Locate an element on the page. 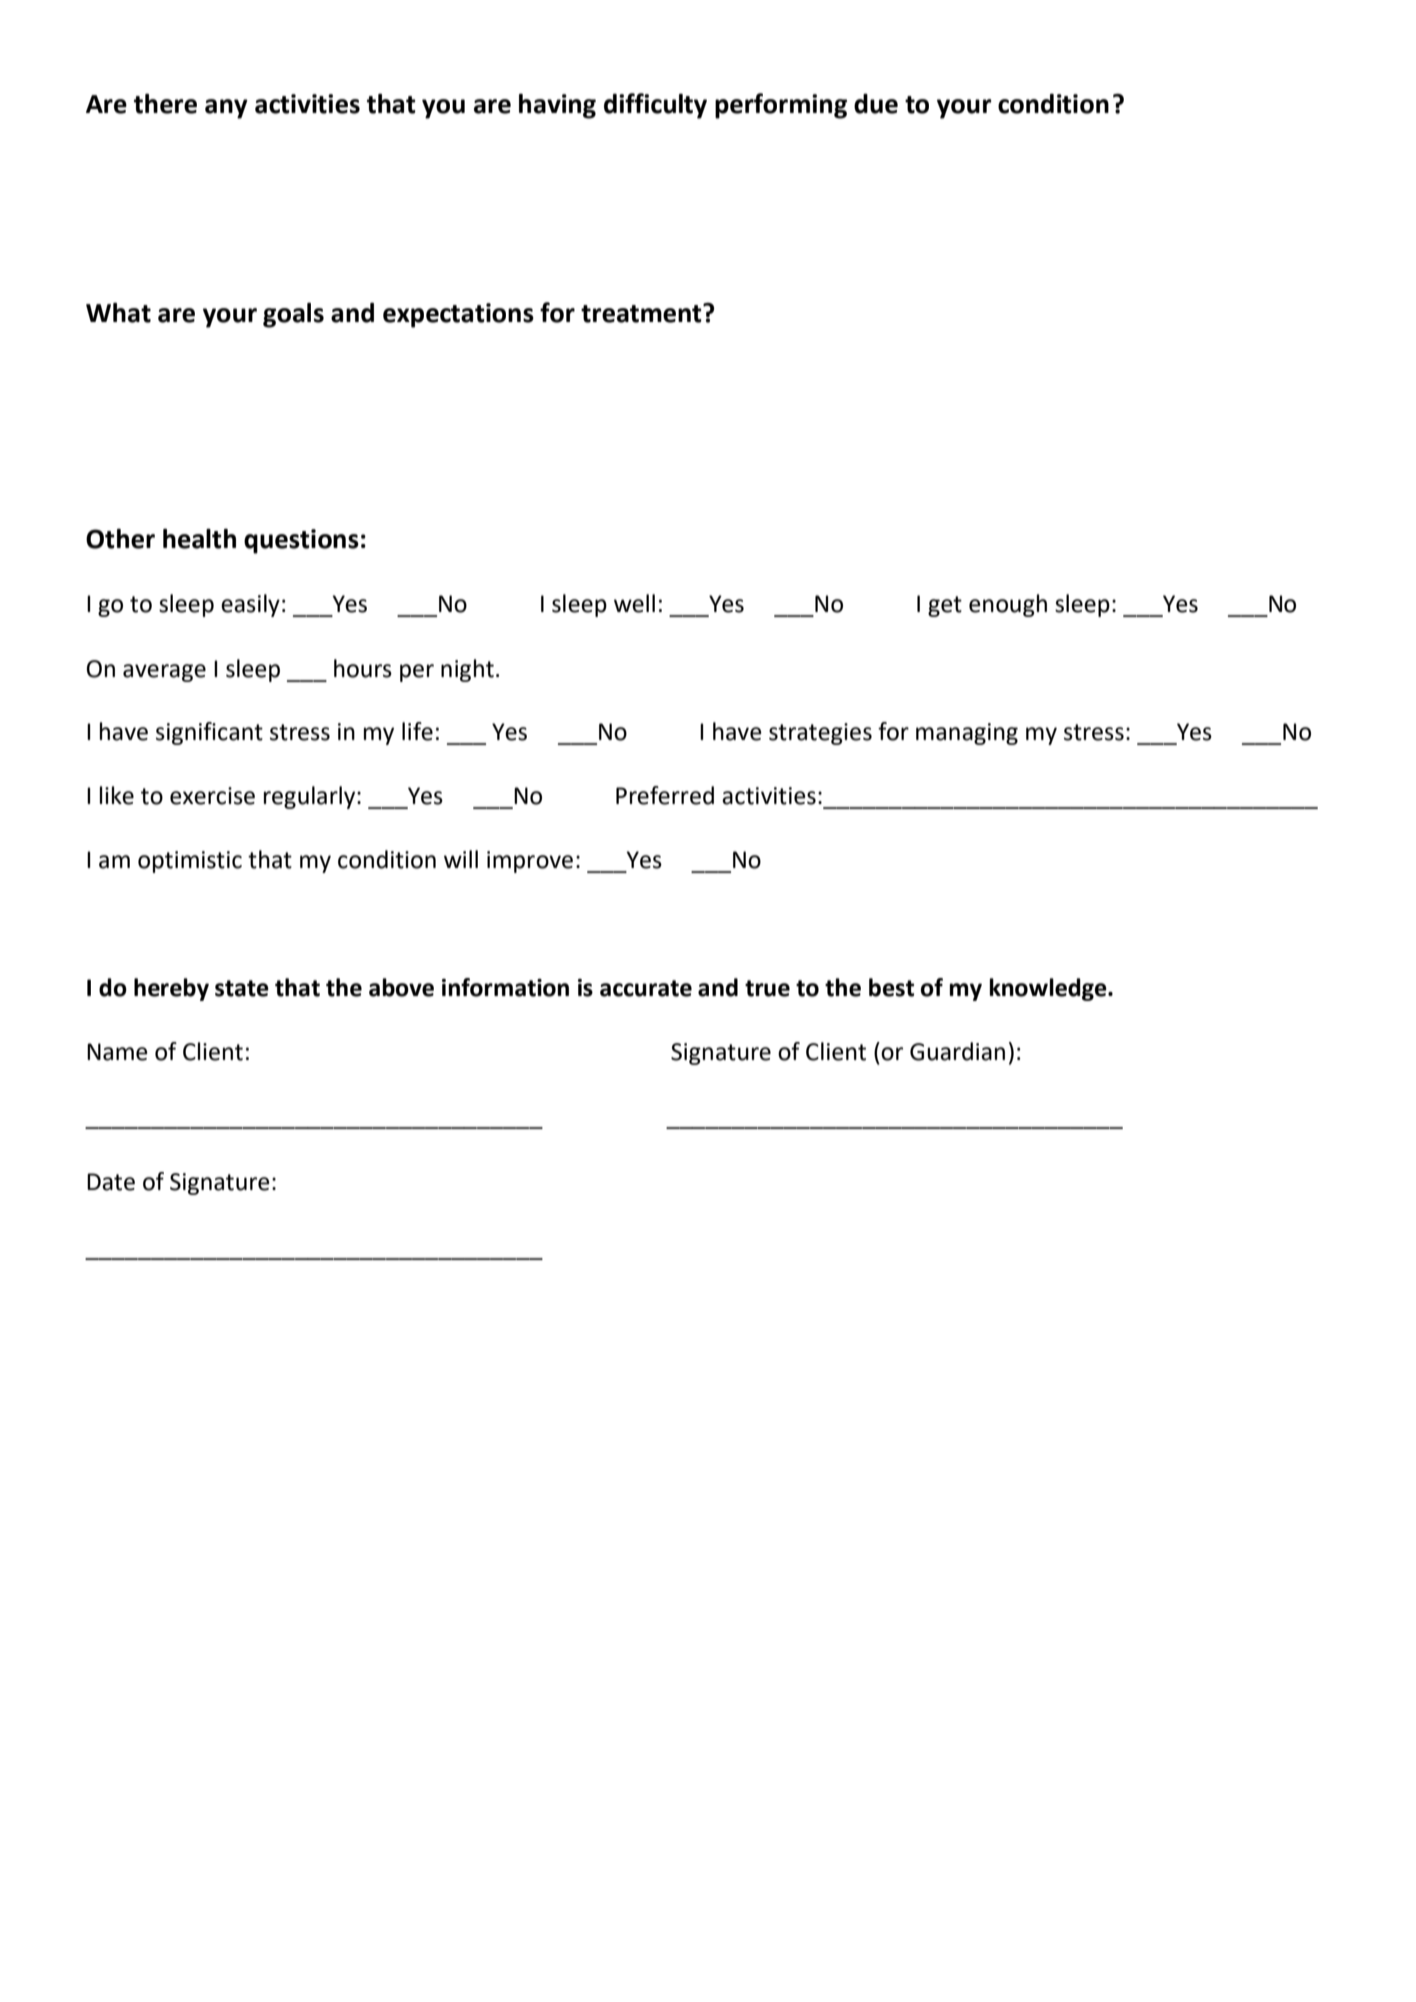 Image resolution: width=1416 pixels, height=2002 pixels. Date is located at coordinates (111, 1182).
